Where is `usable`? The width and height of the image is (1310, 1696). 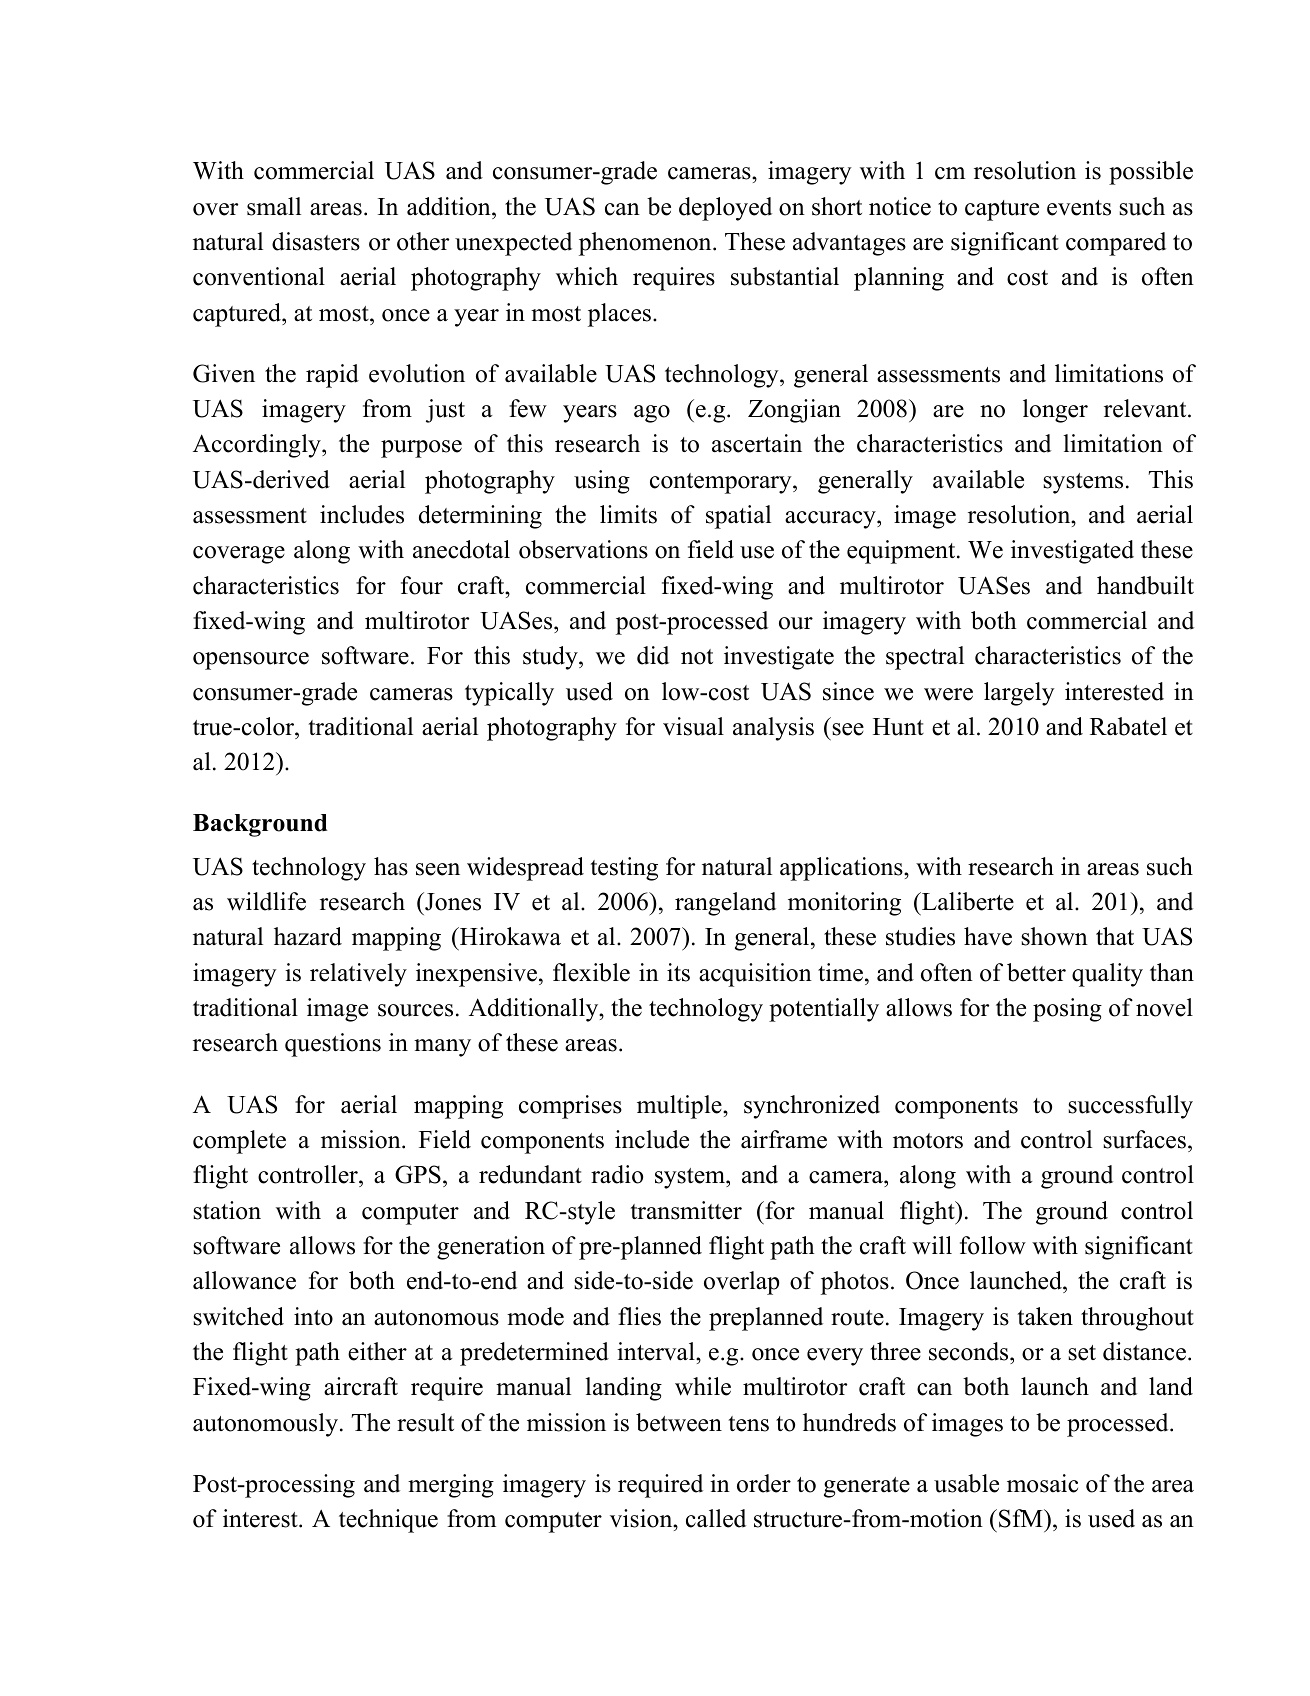
usable is located at coordinates (966, 1483).
